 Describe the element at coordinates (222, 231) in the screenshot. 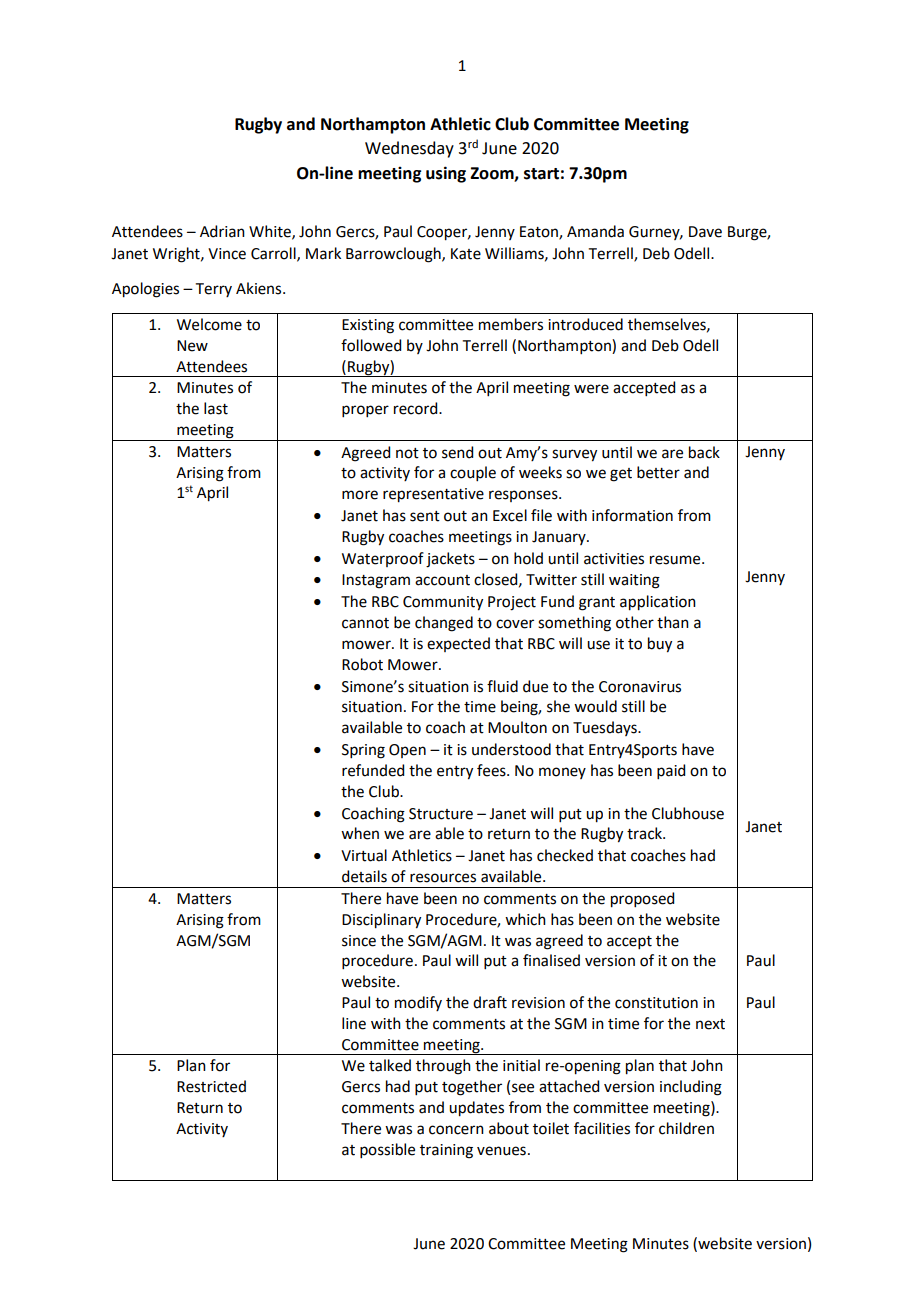

I see `Adrian` at that location.
